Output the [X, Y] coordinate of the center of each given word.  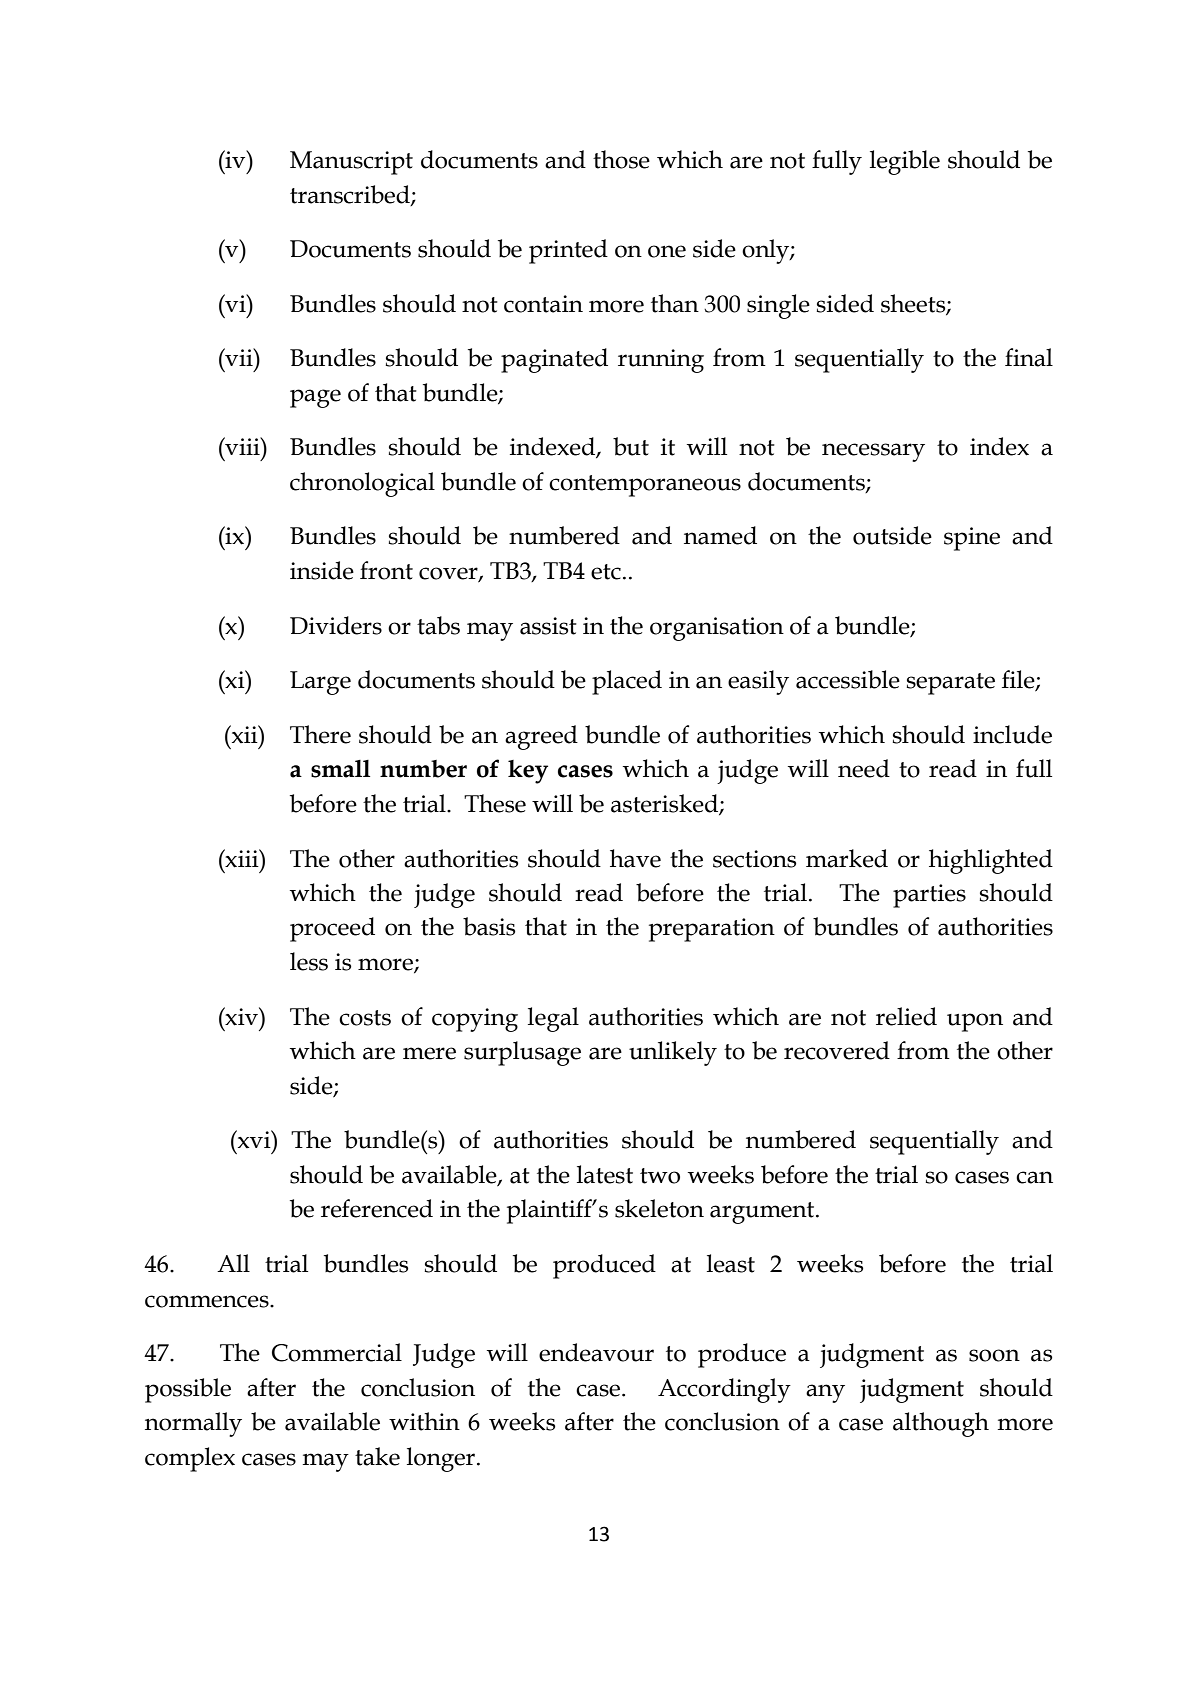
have [635, 858]
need [864, 768]
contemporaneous [645, 486]
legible [905, 162]
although [941, 1424]
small [340, 769]
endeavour [596, 1352]
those [621, 159]
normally [193, 1424]
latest [605, 1174]
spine [972, 539]
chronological [362, 484]
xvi [254, 1139]
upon [975, 1022]
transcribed [351, 195]
